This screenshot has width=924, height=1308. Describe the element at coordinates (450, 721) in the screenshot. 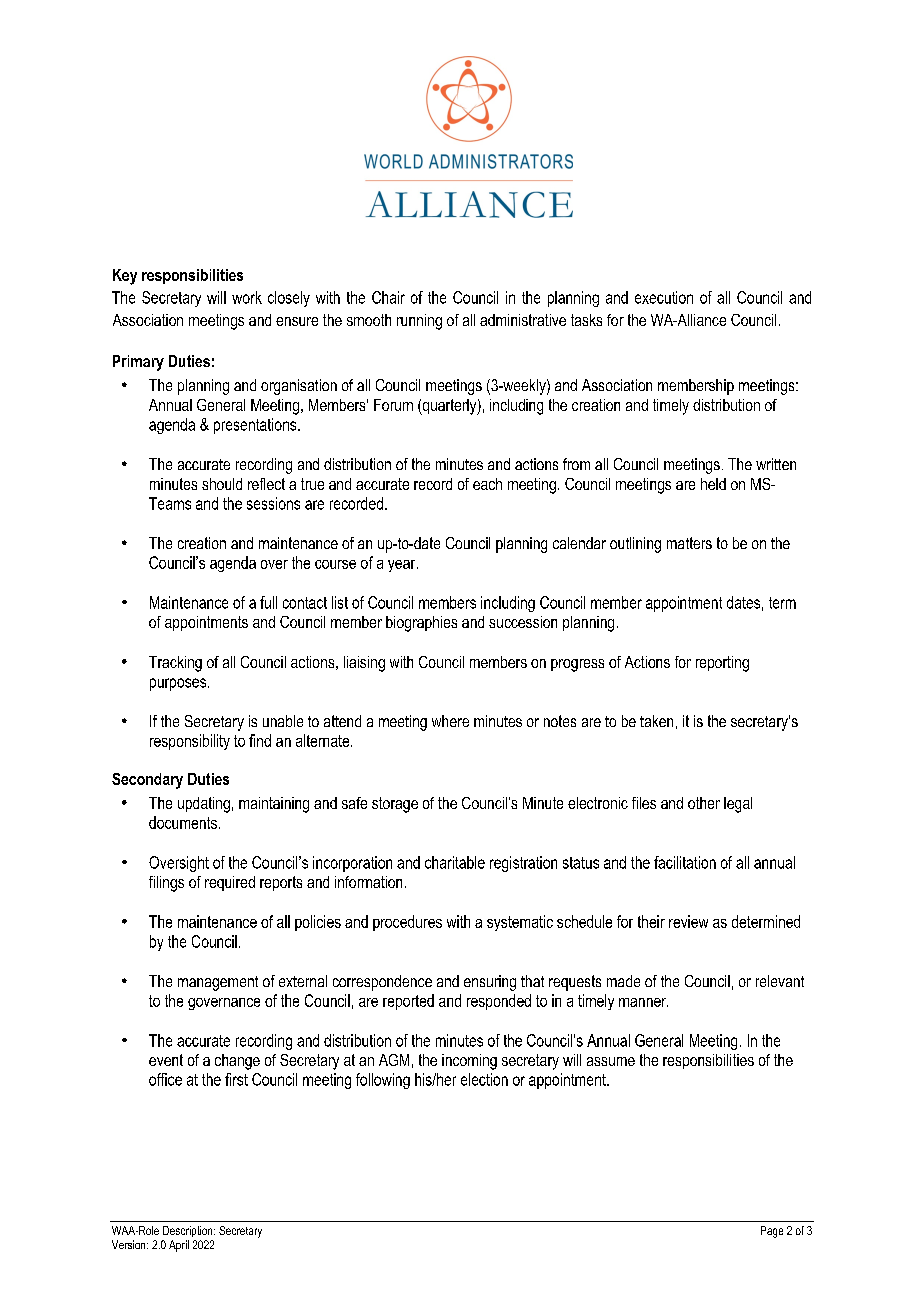

I see `where` at that location.
